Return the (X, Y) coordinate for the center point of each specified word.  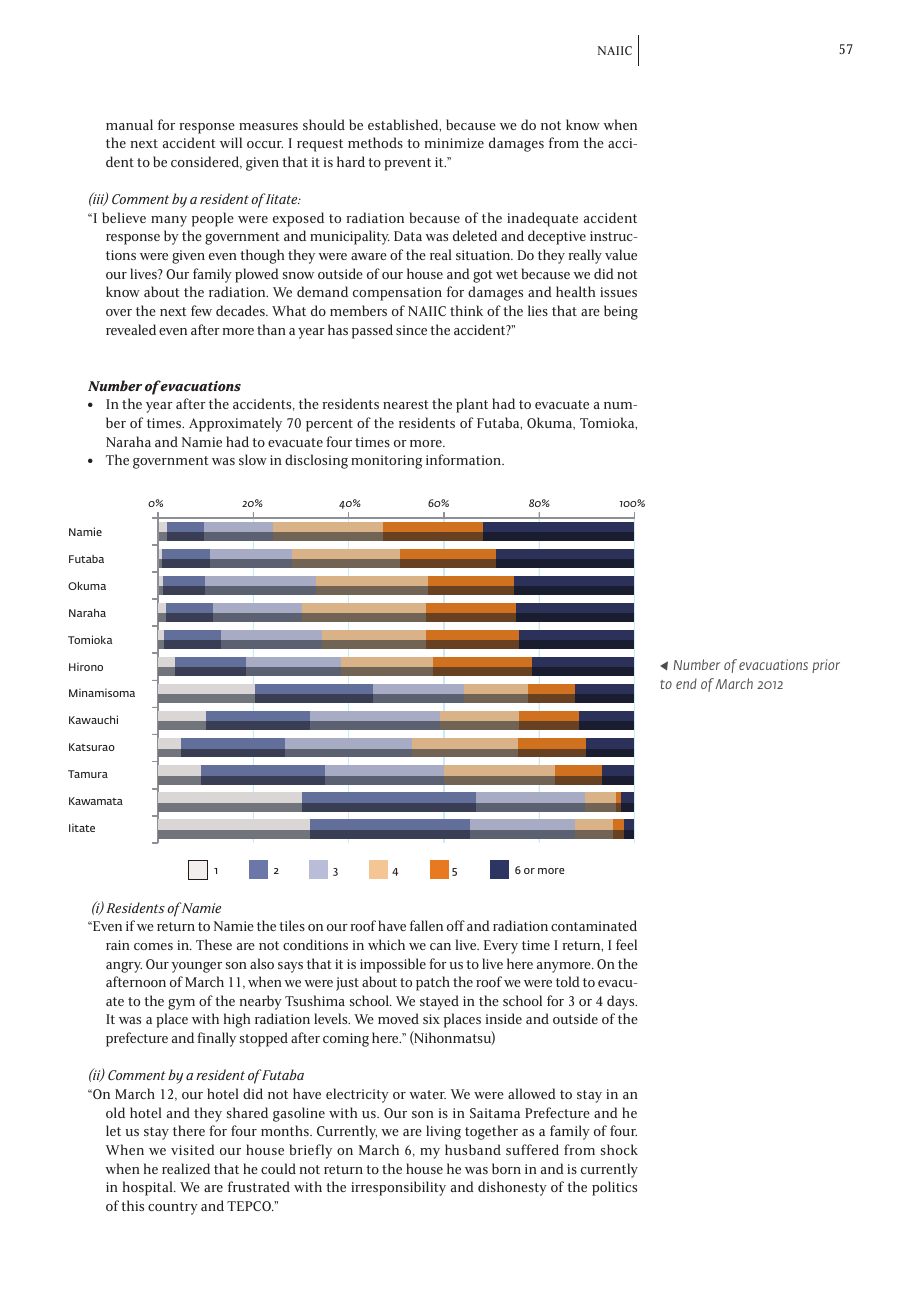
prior (826, 666)
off (456, 925)
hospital (149, 1188)
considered (206, 162)
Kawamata (96, 801)
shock (619, 1149)
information (465, 459)
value (621, 254)
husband (473, 1149)
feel (626, 944)
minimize (454, 143)
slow (253, 459)
